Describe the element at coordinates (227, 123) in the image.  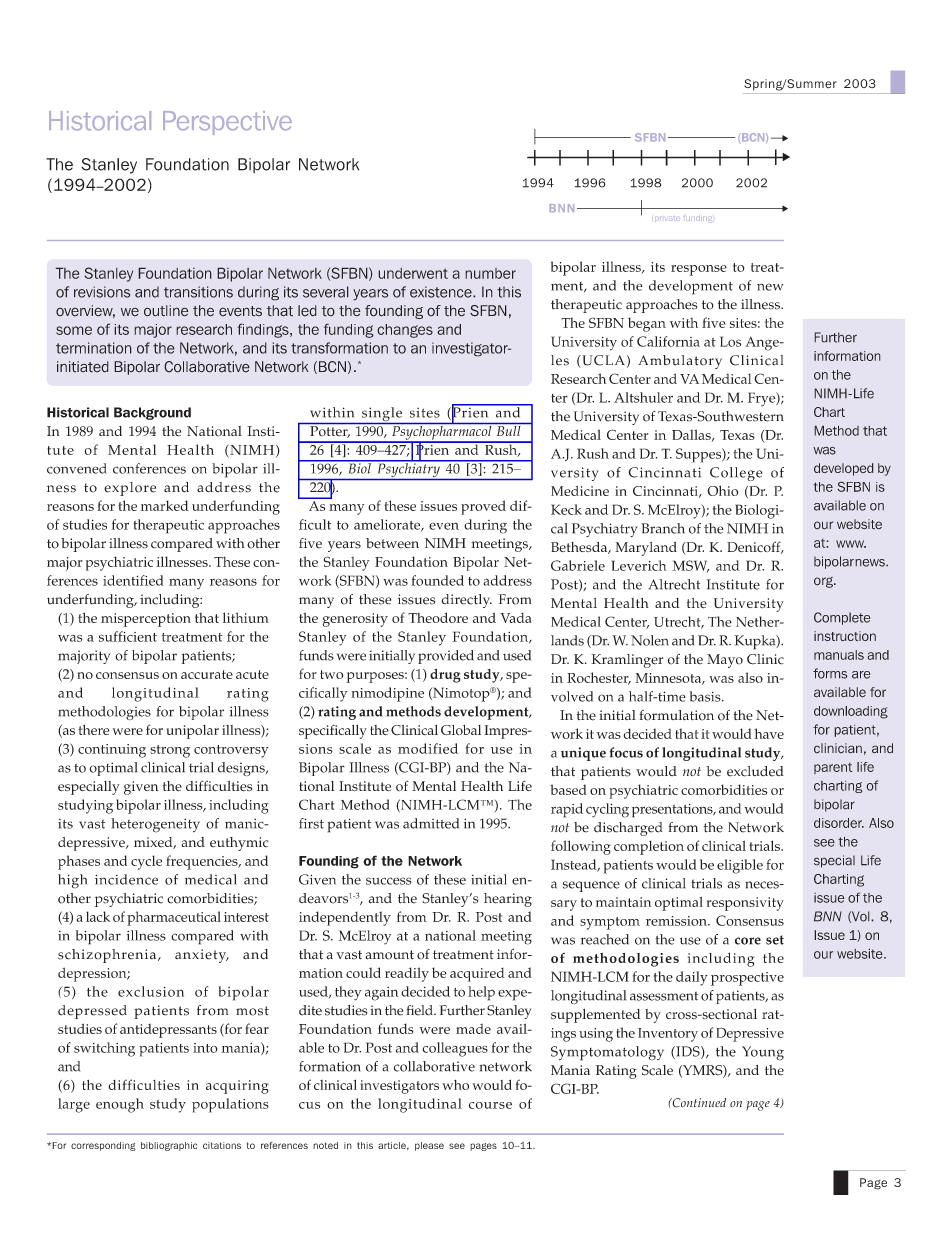
I see `Perspective` at that location.
